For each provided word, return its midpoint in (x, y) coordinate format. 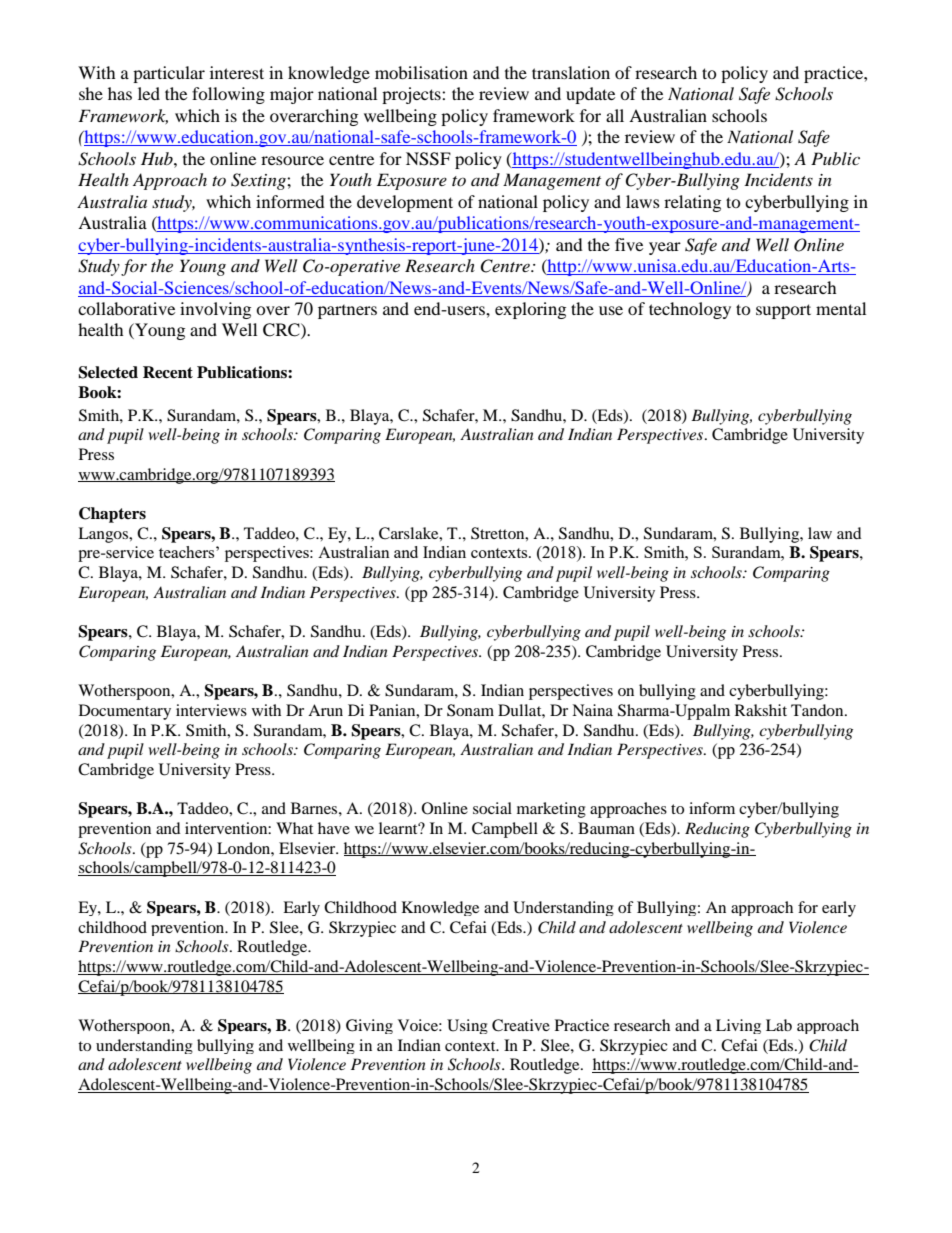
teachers (188, 552)
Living (738, 1026)
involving (215, 310)
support (783, 311)
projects (412, 95)
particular (169, 74)
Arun (325, 710)
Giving (369, 1026)
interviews (211, 710)
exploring (530, 310)
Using (467, 1026)
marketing (551, 810)
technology (690, 310)
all (615, 115)
